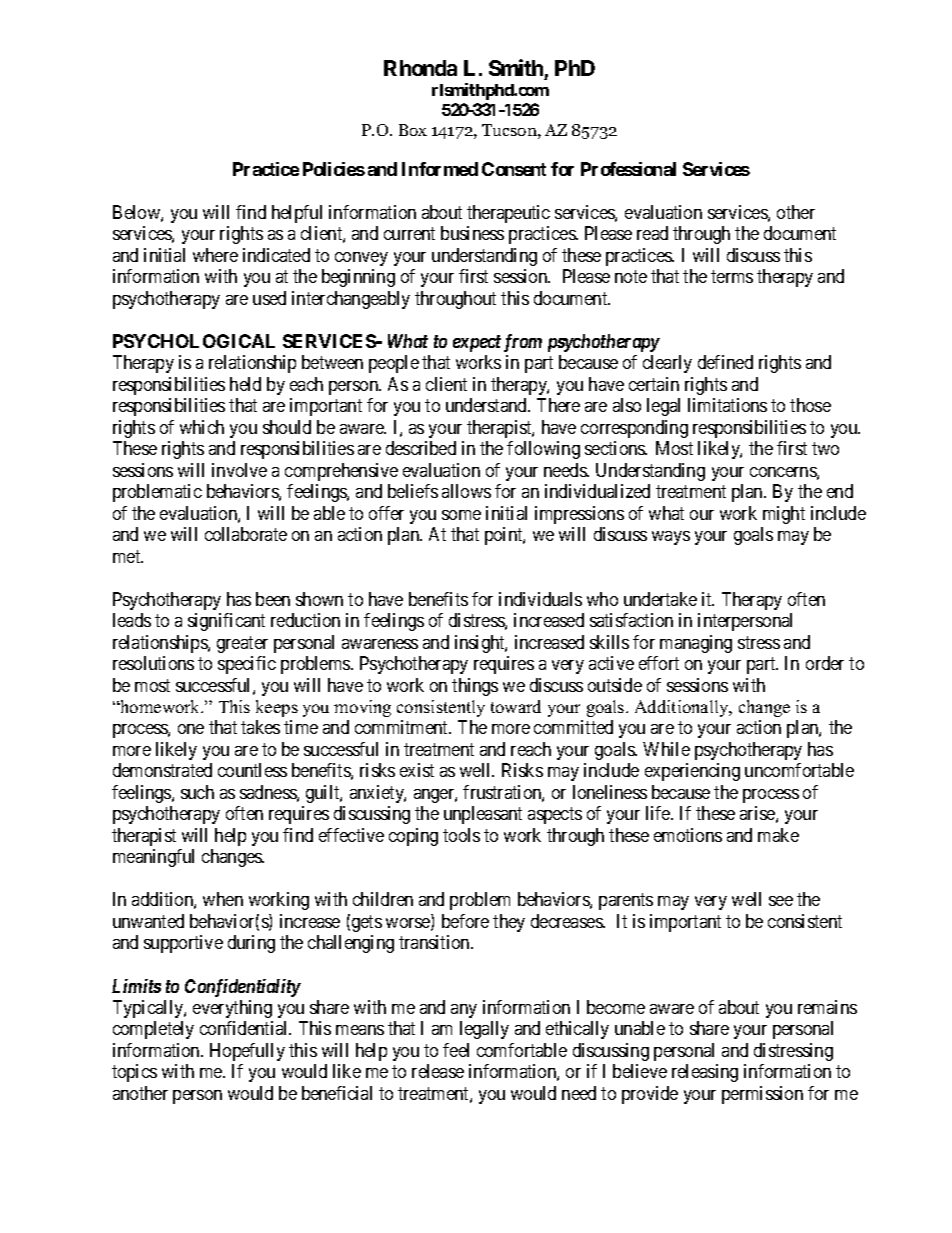 The height and width of the screenshot is (1233, 952). What do you see at coordinates (628, 169) in the screenshot?
I see `Professional` at bounding box center [628, 169].
